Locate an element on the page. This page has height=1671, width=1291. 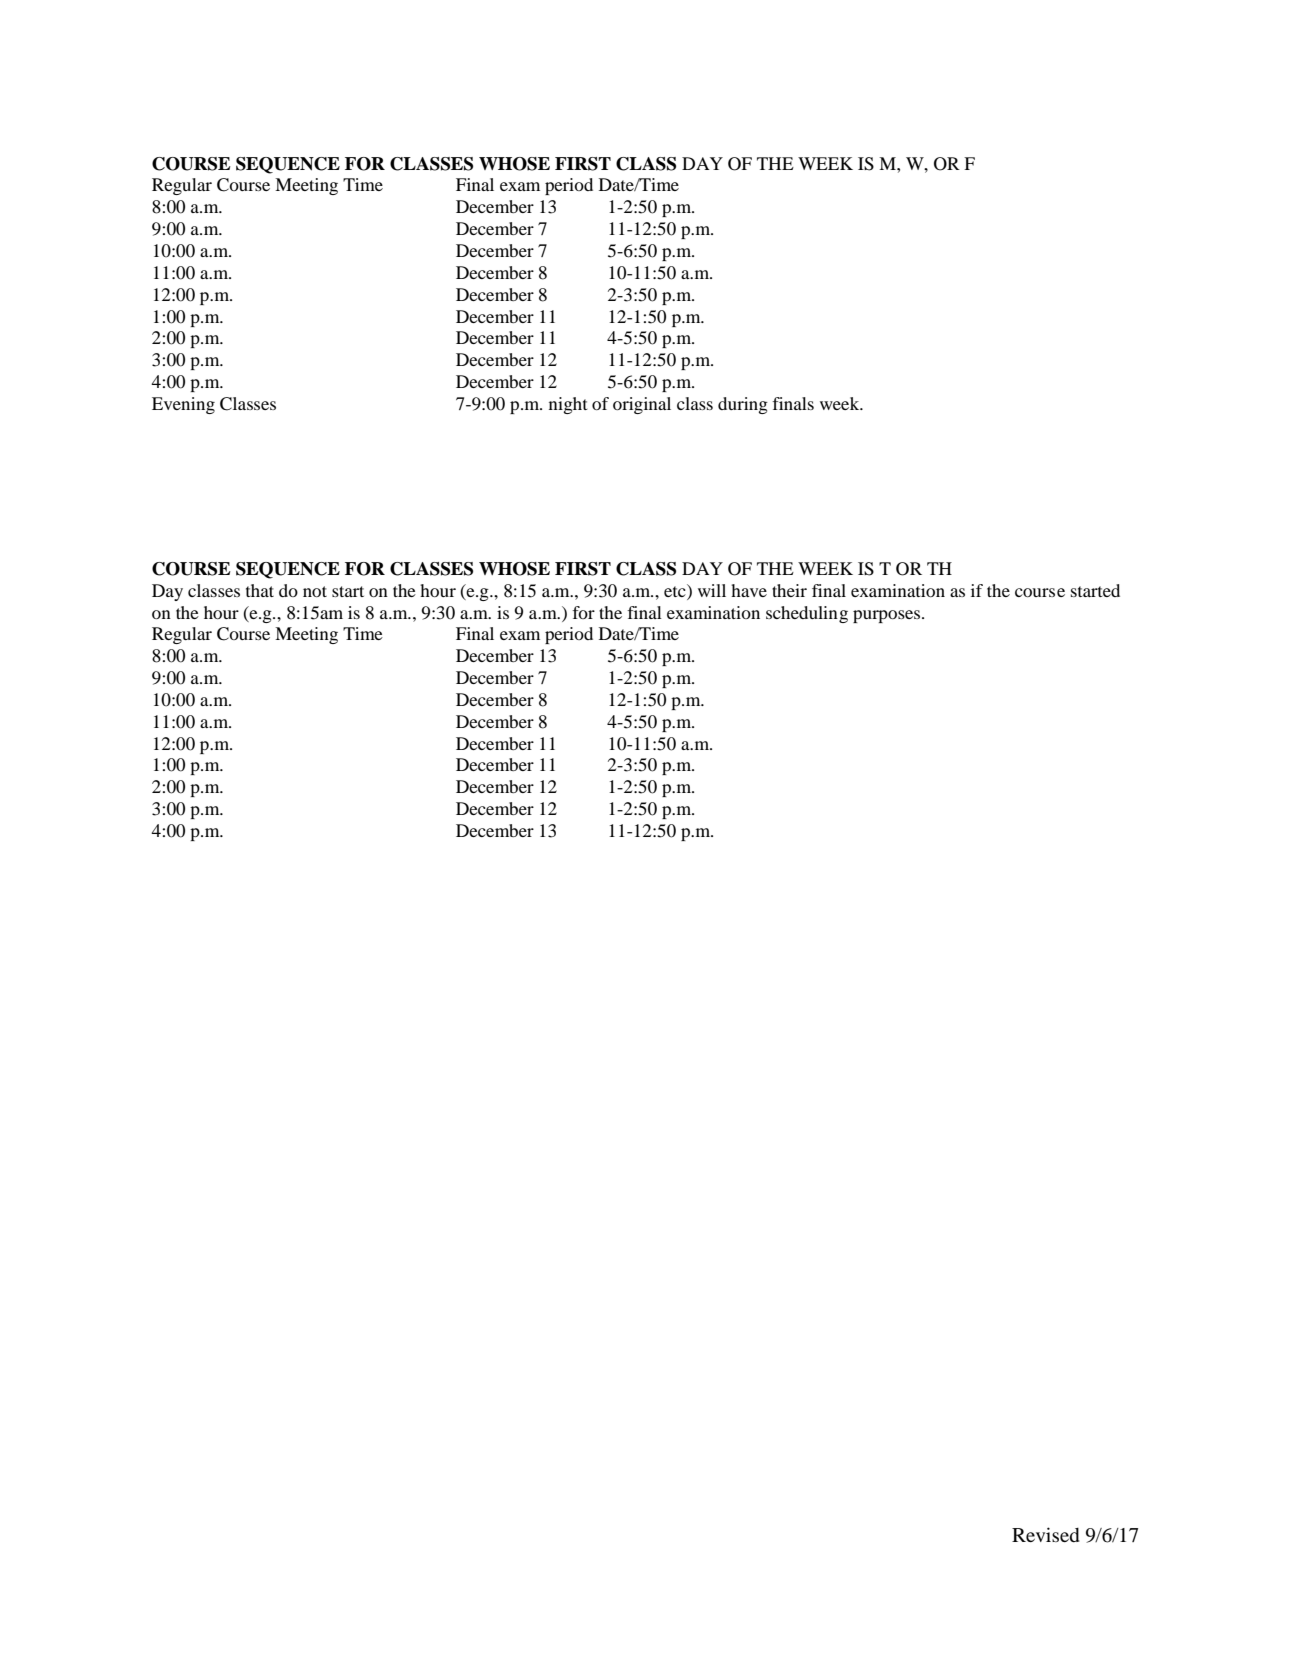
will is located at coordinates (712, 590).
